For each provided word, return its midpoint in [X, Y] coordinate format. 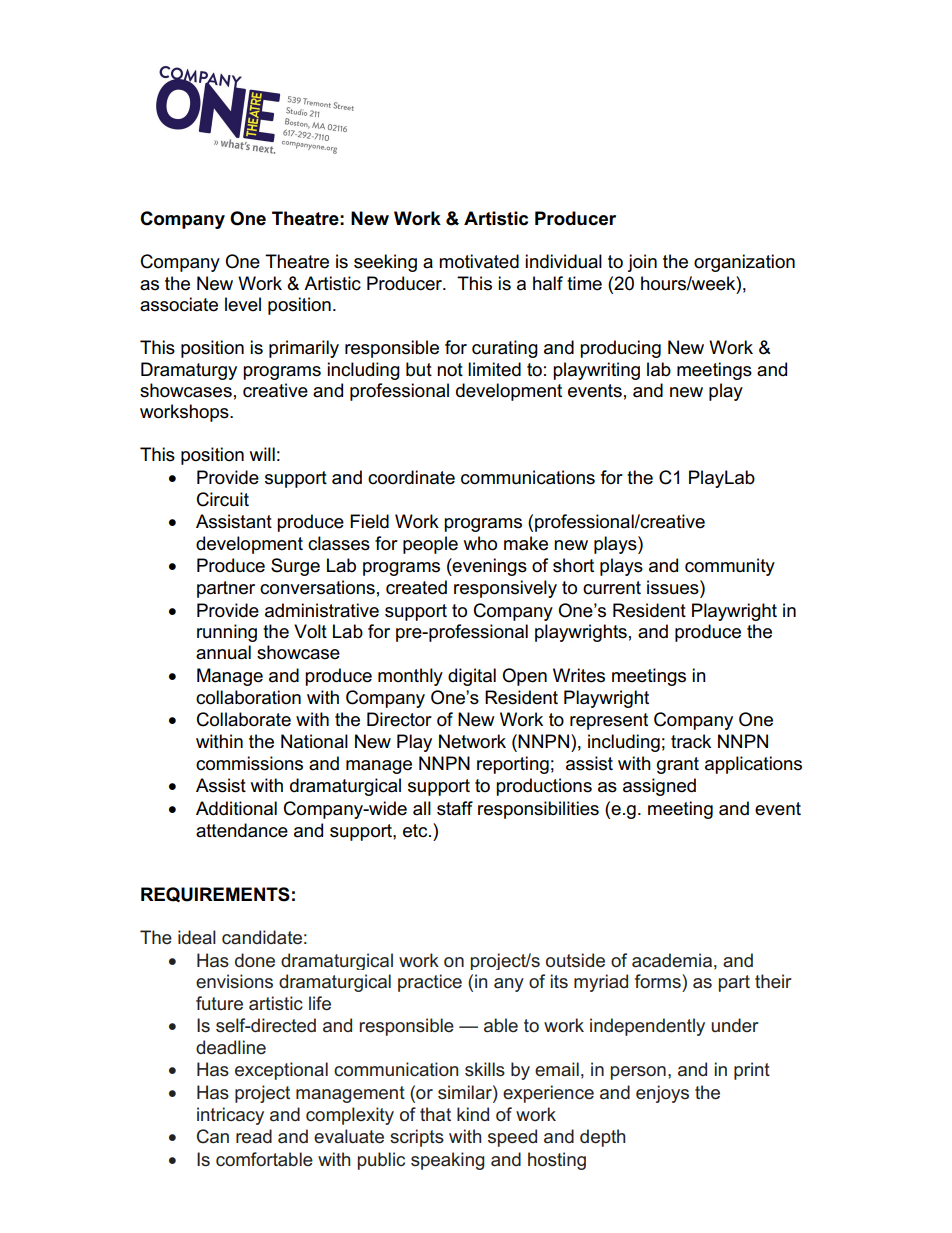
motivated [479, 261]
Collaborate [244, 719]
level [243, 304]
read [254, 1136]
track [691, 741]
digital [472, 677]
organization [744, 263]
